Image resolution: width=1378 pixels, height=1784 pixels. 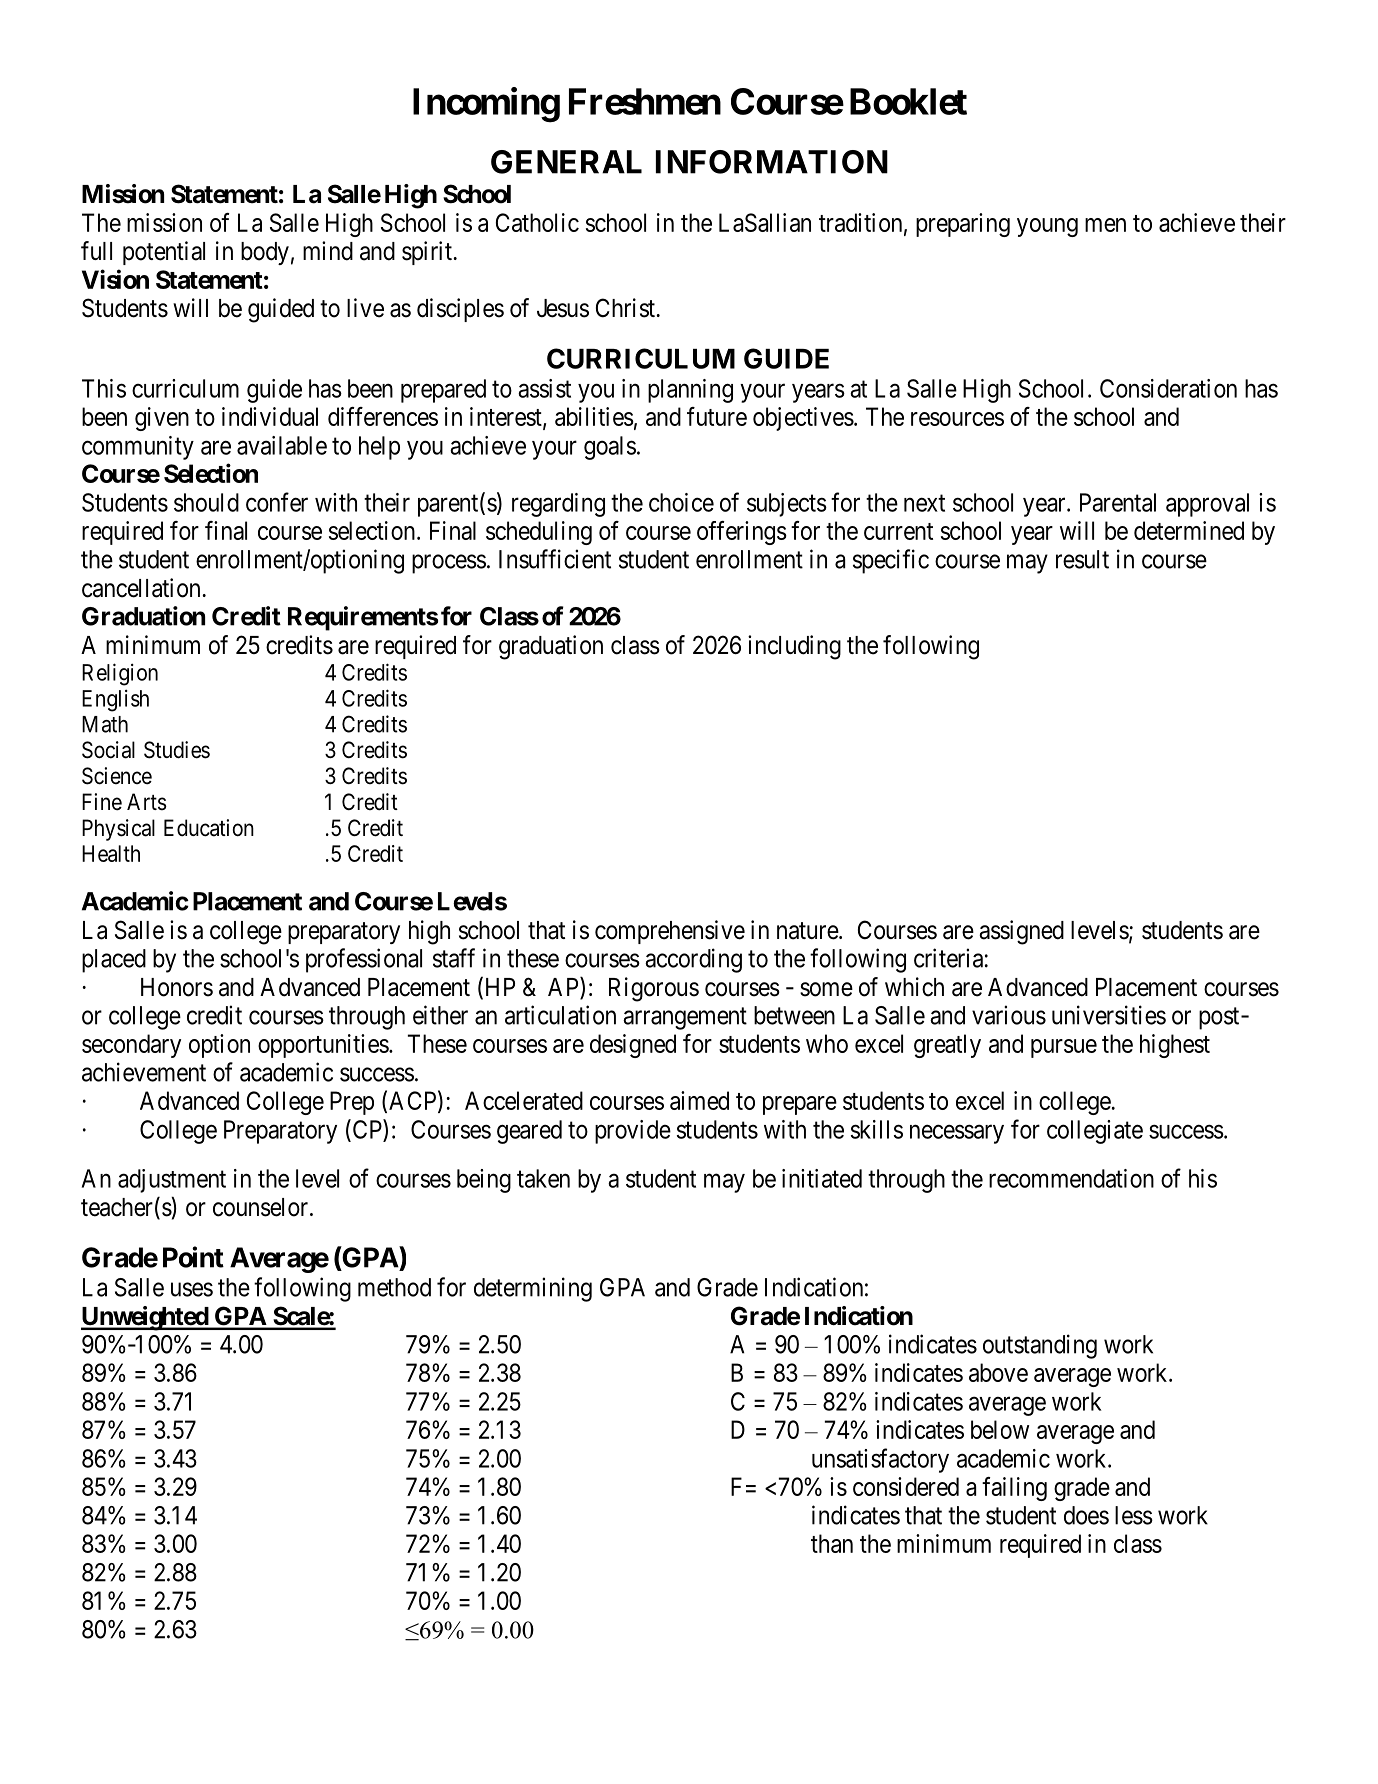 I want to click on recommendation, so click(x=1071, y=1178).
